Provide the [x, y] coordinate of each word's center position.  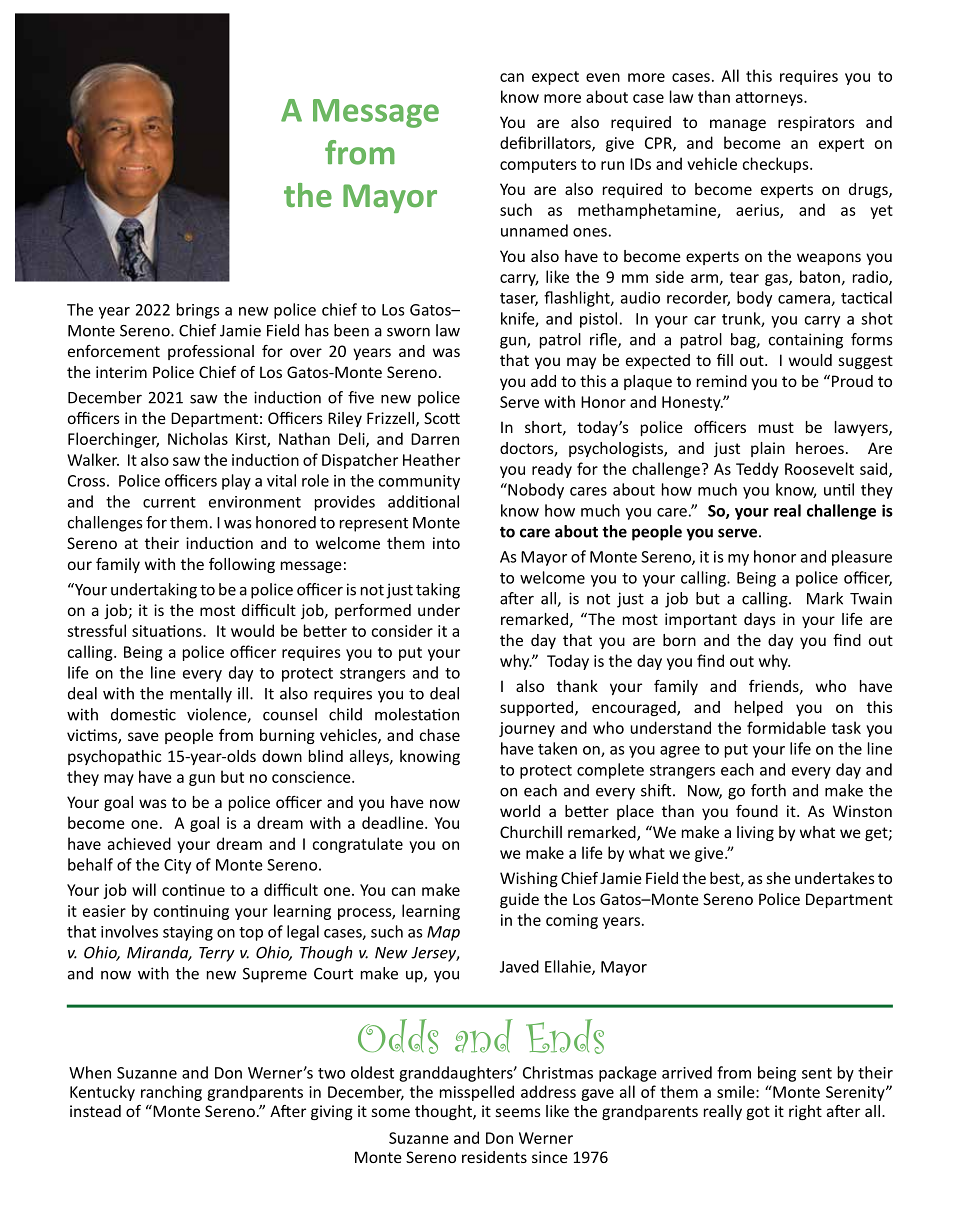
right [805, 1112]
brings [198, 311]
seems [518, 1112]
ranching [171, 1093]
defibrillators [546, 143]
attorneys [770, 99]
